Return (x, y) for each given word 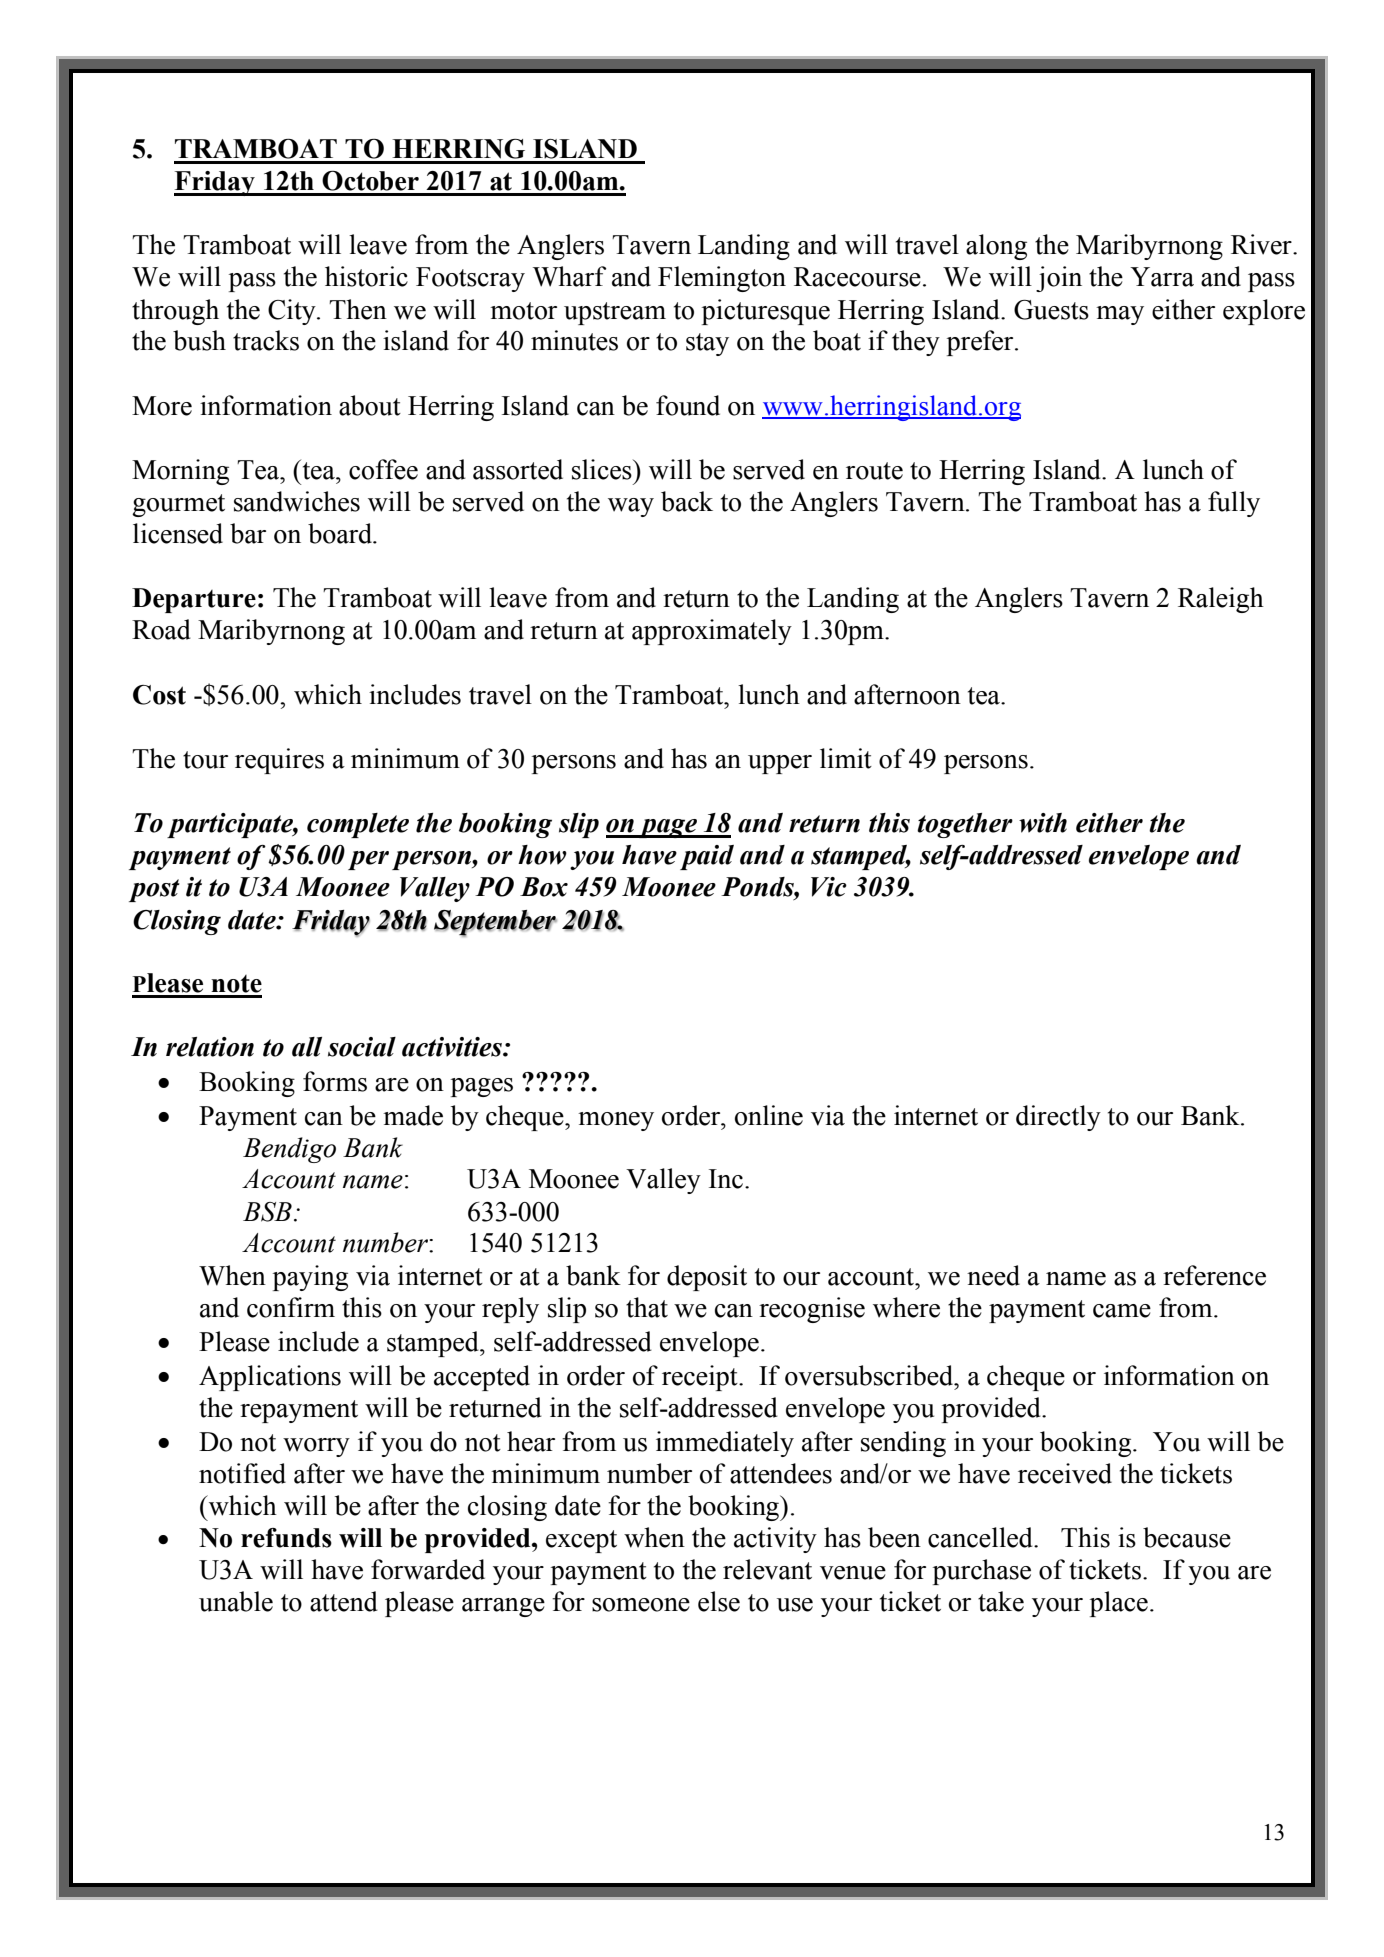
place (1119, 1604)
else (719, 1601)
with (1043, 823)
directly (1058, 1118)
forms (335, 1081)
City (293, 312)
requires (279, 761)
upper (780, 764)
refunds (286, 1538)
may (1120, 315)
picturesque (766, 312)
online (769, 1115)
